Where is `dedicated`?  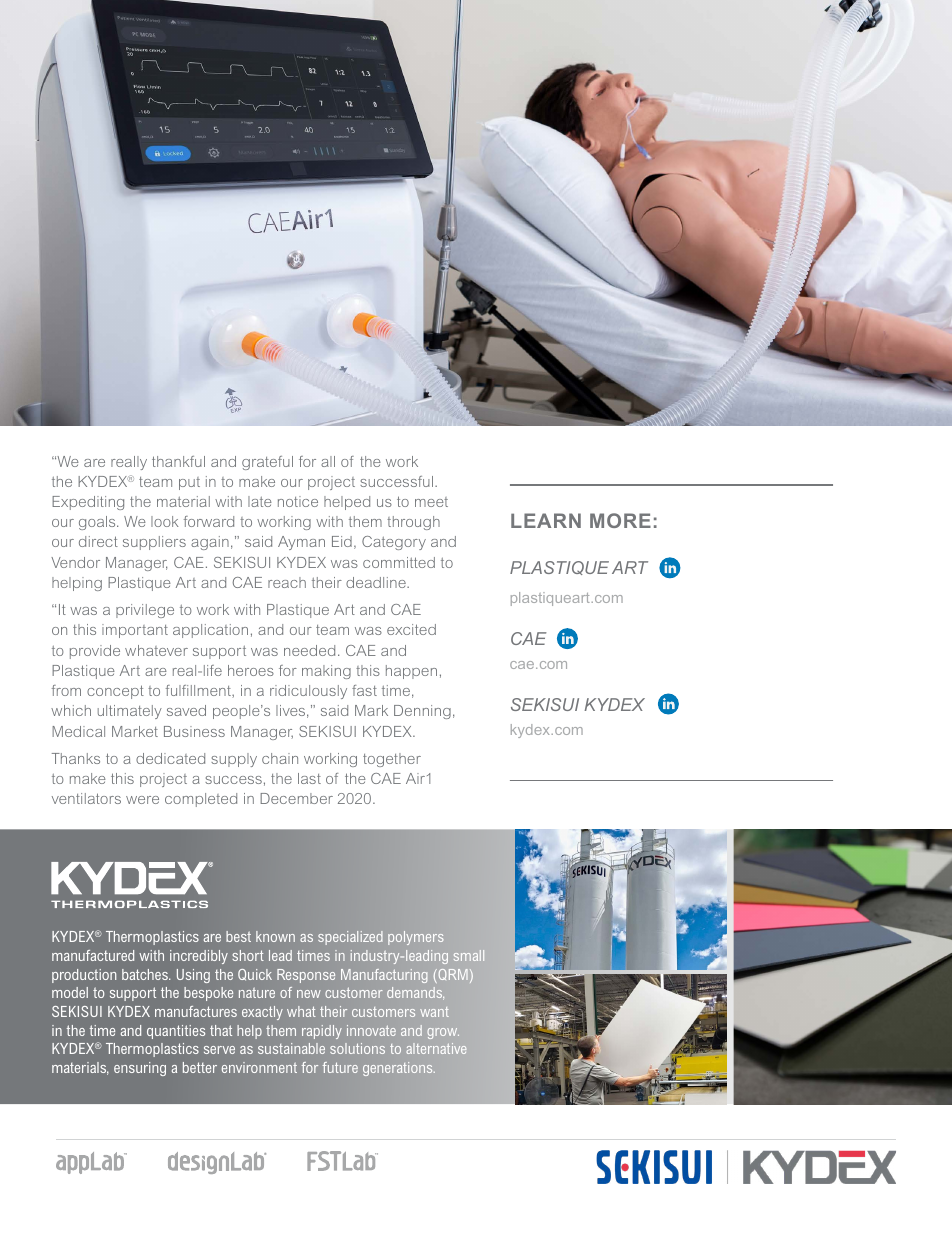
dedicated is located at coordinates (170, 758).
